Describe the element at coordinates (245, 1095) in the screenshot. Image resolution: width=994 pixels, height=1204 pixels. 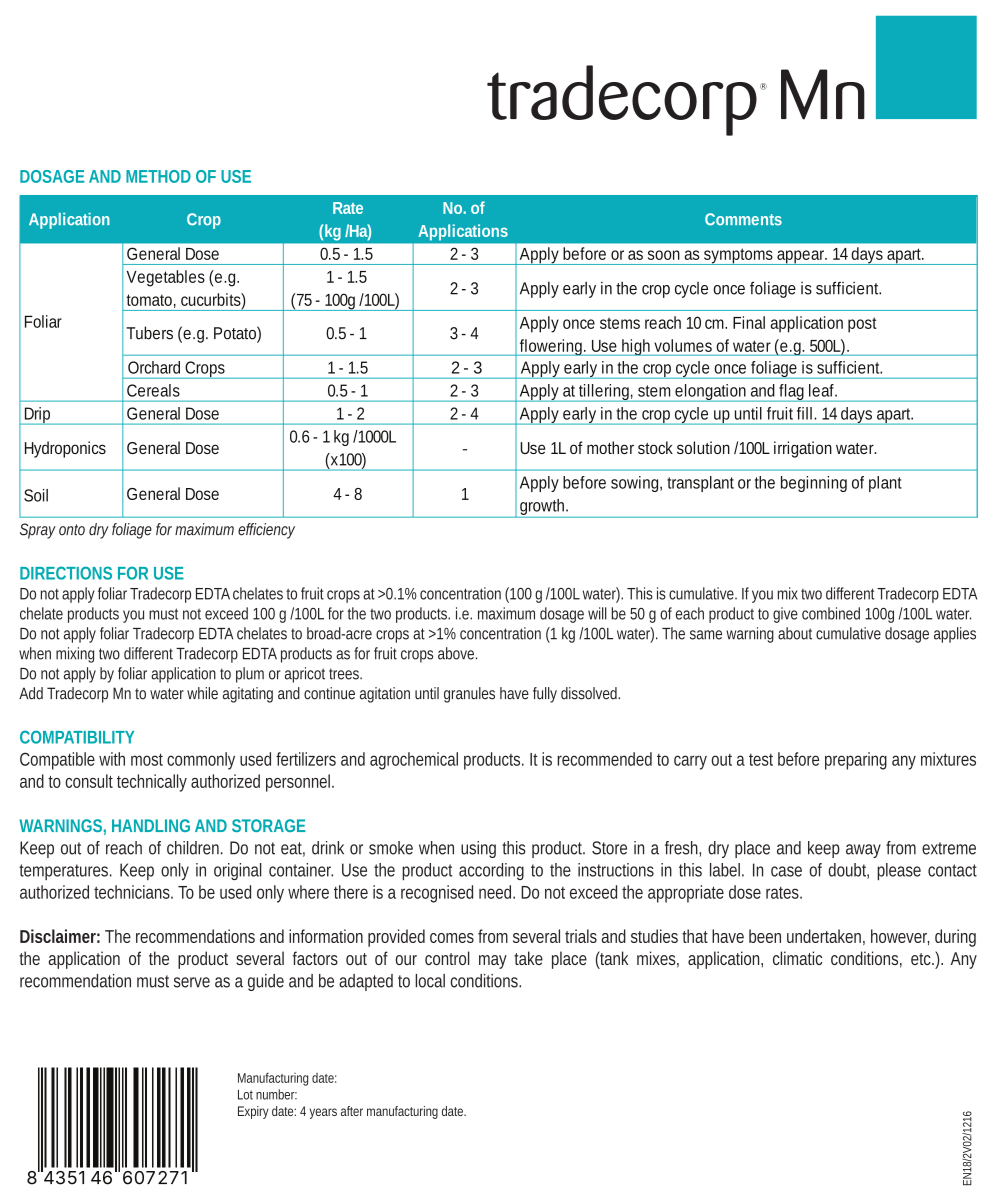
I see `Lot` at that location.
